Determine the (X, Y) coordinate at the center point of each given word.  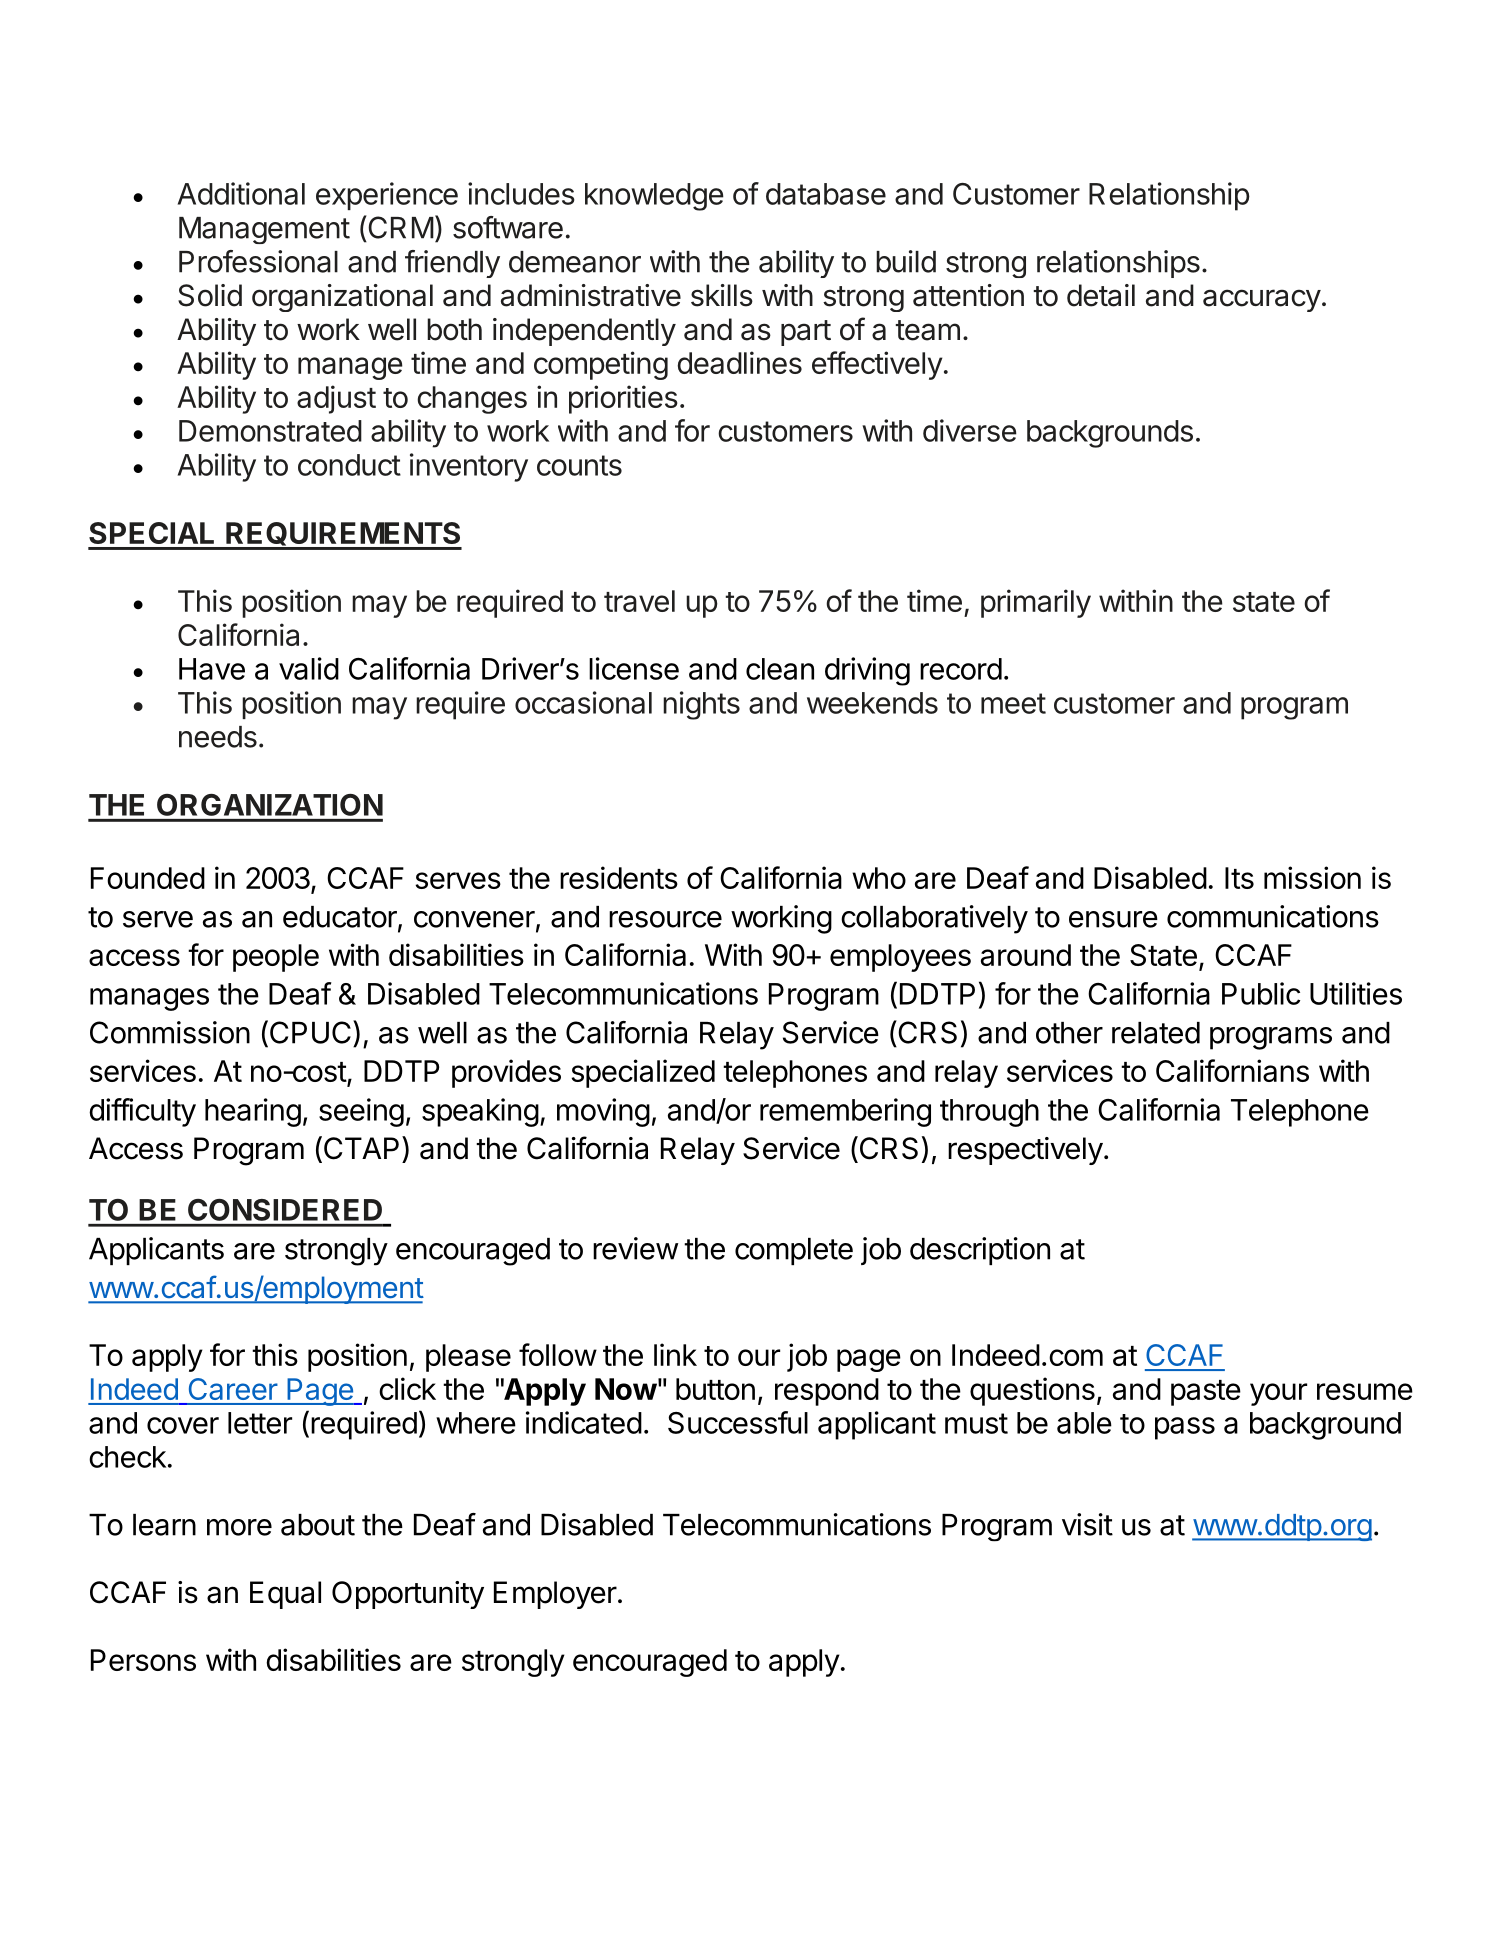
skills (722, 295)
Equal (285, 1595)
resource (665, 919)
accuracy (1262, 300)
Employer (555, 1595)
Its (1239, 878)
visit (1087, 1524)
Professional (258, 261)
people (276, 958)
